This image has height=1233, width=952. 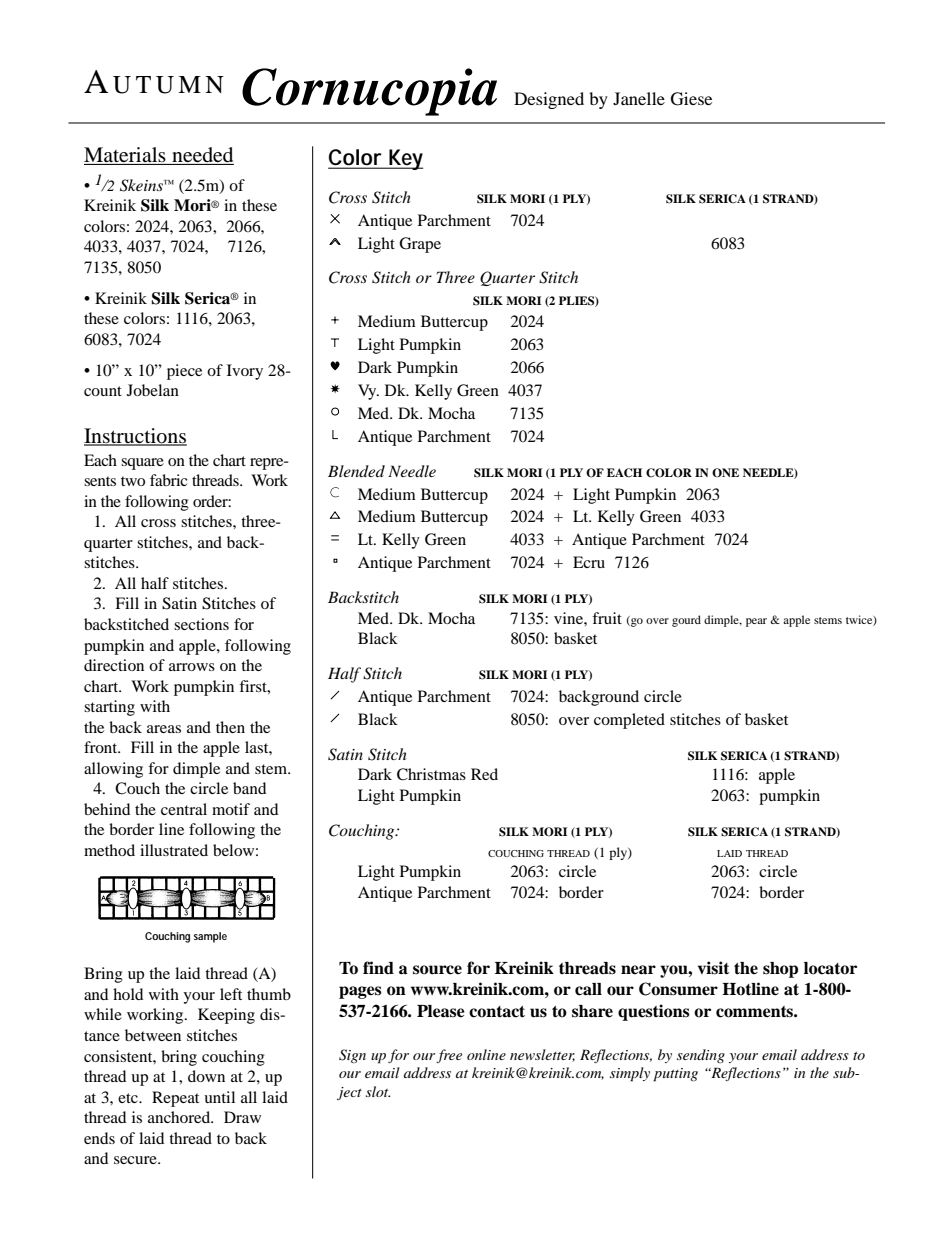 What do you see at coordinates (202, 156) in the image?
I see `needed` at bounding box center [202, 156].
